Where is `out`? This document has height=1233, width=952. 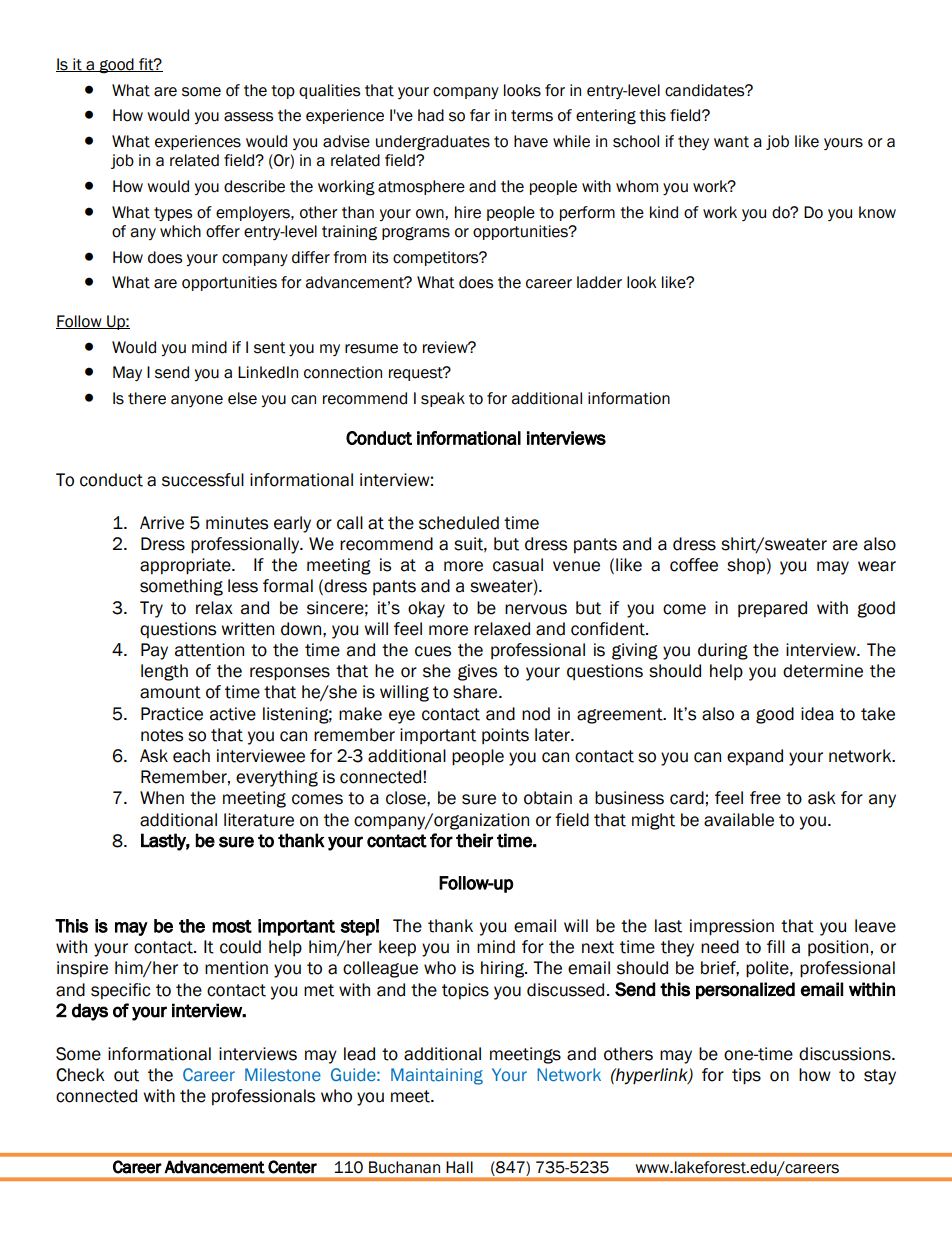 out is located at coordinates (126, 1075).
